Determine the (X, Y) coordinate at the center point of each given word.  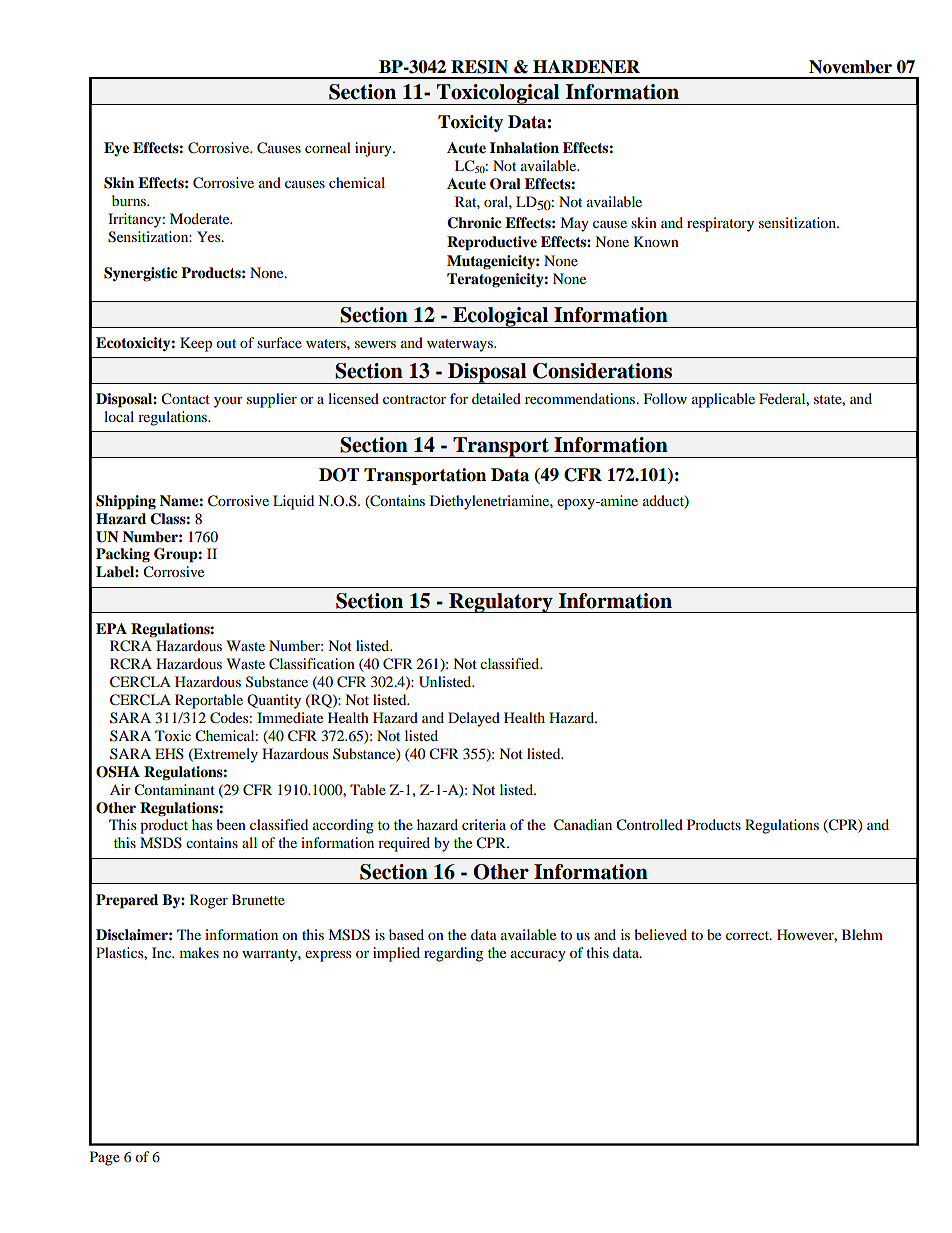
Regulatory (501, 603)
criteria (484, 824)
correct (748, 935)
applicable (723, 400)
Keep (196, 344)
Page (105, 1158)
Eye (116, 149)
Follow (665, 398)
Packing (123, 555)
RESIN (479, 67)
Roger (209, 901)
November (850, 67)
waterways (461, 345)
